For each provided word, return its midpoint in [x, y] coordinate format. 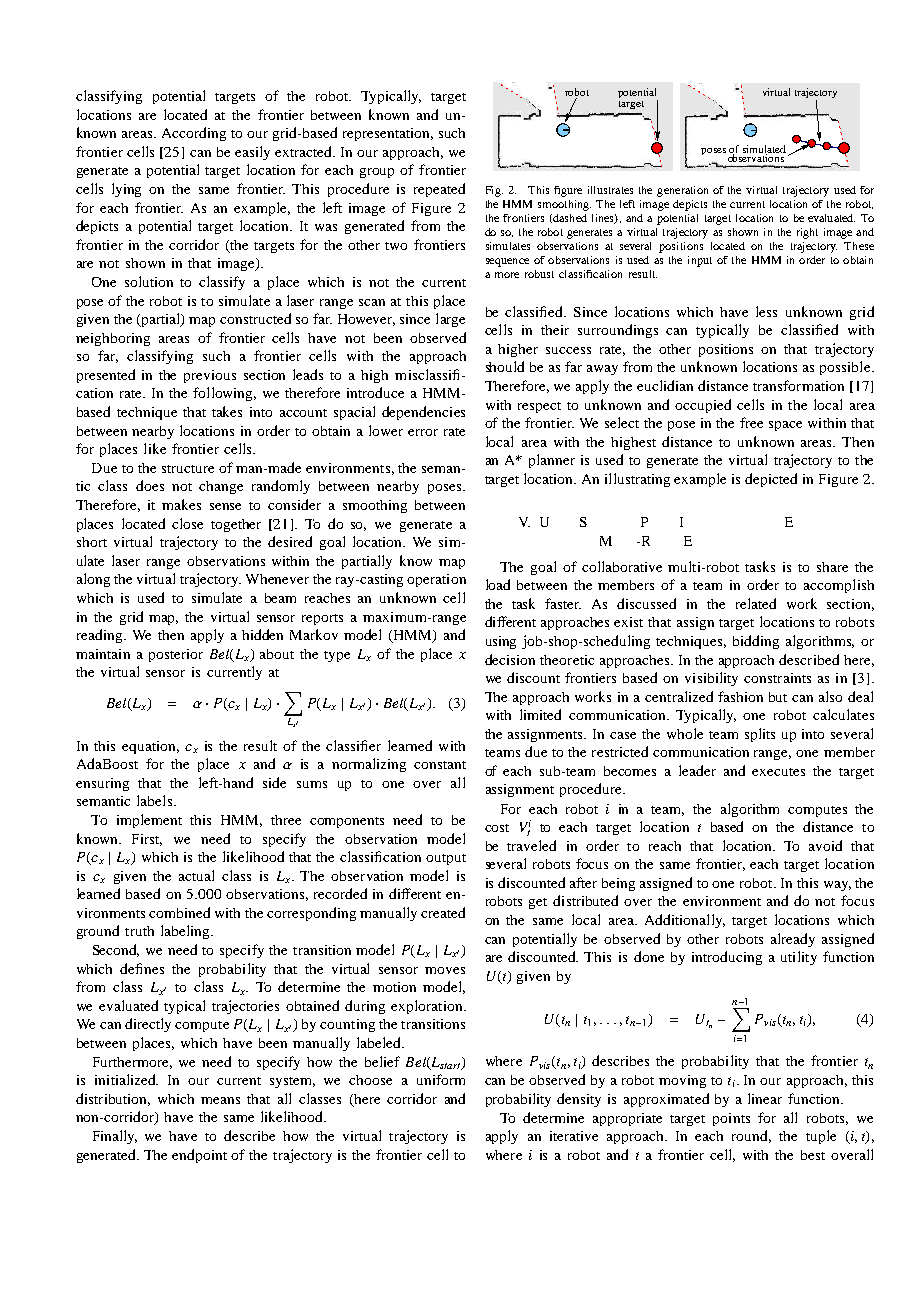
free [751, 422]
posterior [176, 655]
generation [682, 191]
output [446, 859]
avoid [825, 845]
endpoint [199, 1156]
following [224, 394]
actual [196, 875]
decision [510, 659]
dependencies [423, 413]
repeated [439, 190]
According [194, 134]
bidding [756, 642]
